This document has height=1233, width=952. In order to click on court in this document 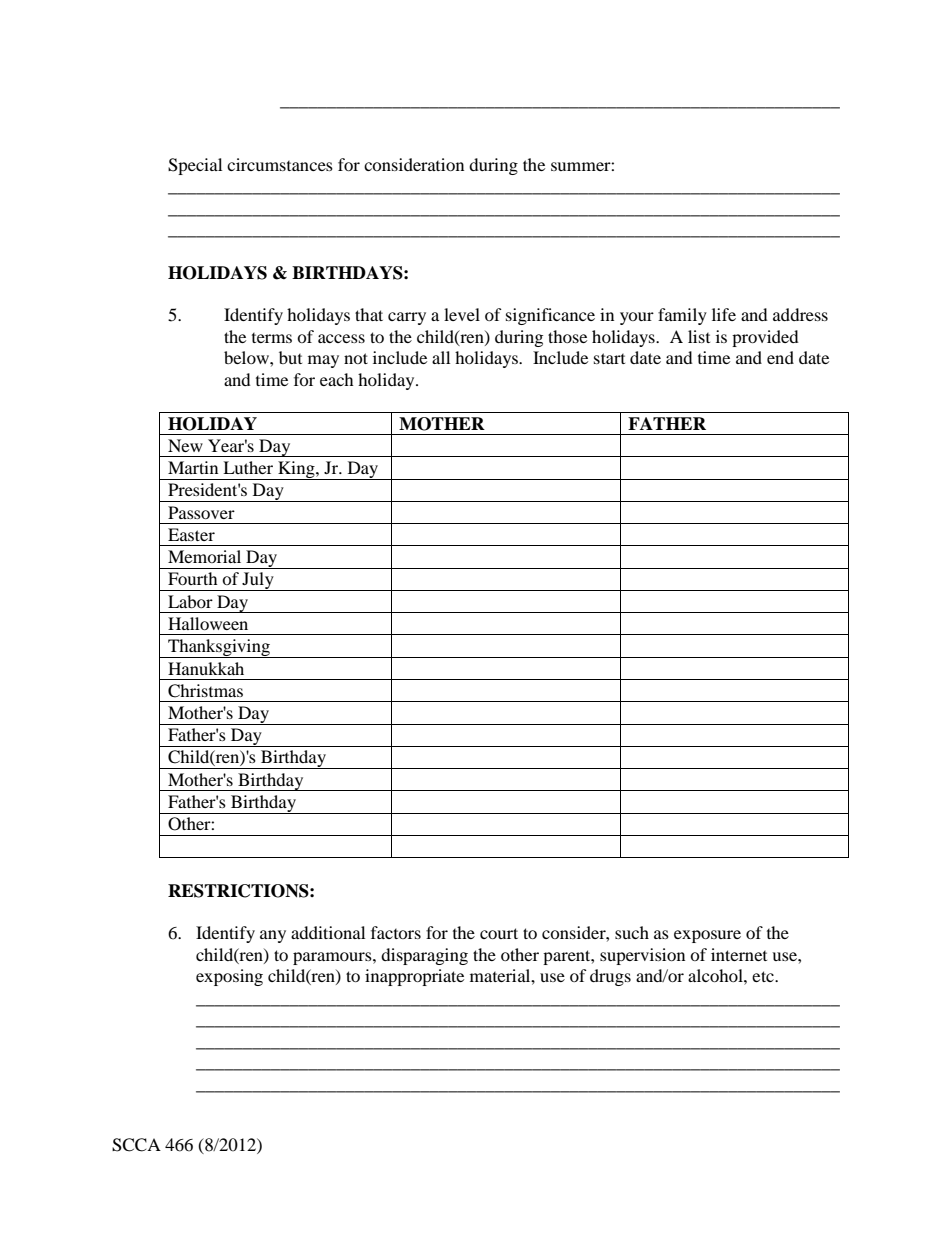, I will do `click(499, 933)`.
